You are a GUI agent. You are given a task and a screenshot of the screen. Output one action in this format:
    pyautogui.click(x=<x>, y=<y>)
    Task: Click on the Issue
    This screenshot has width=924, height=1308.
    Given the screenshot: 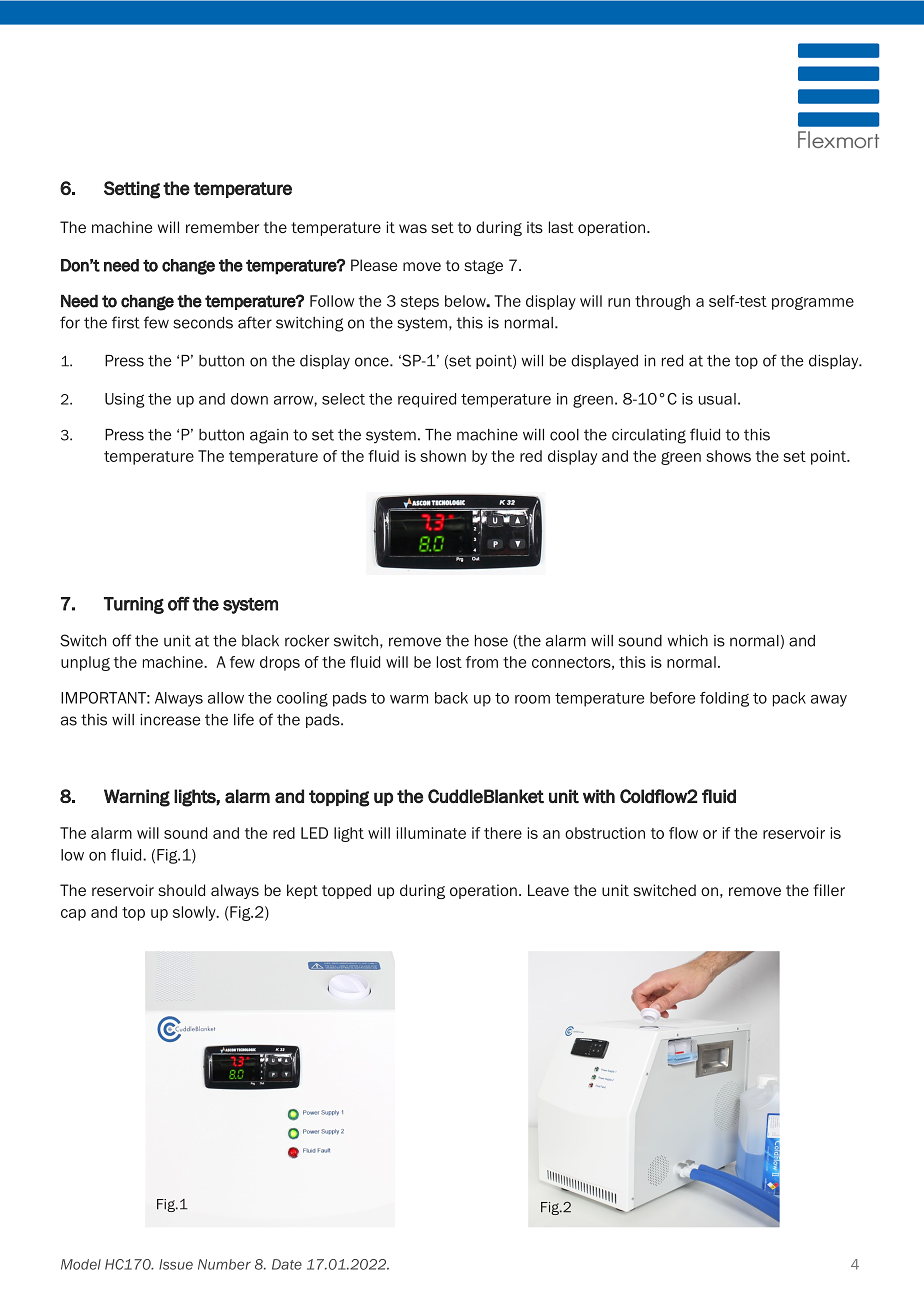 What is the action you would take?
    pyautogui.click(x=176, y=1264)
